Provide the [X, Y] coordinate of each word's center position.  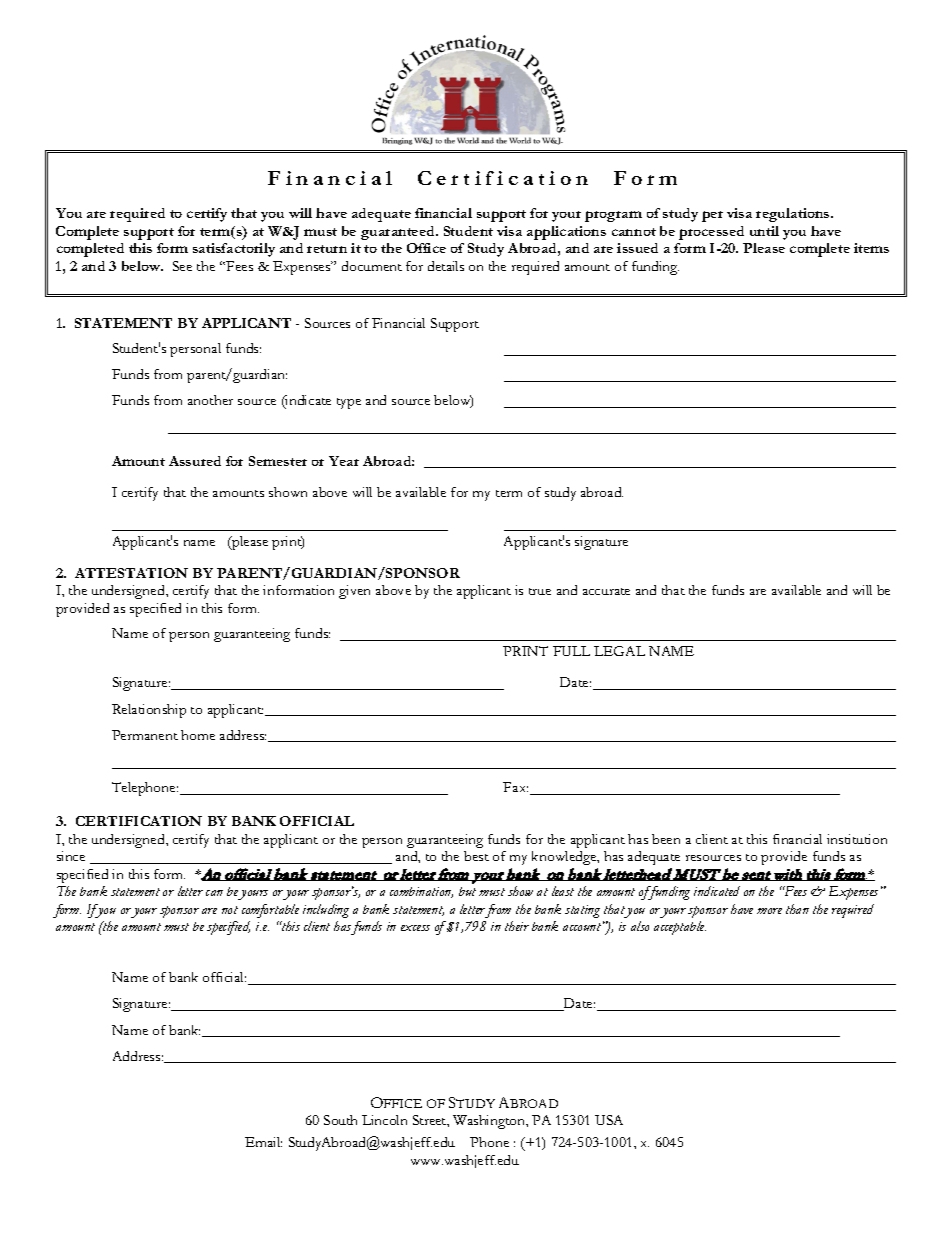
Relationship [149, 711]
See [182, 266]
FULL [571, 651]
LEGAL [619, 651]
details [446, 266]
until [764, 231]
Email [263, 1142]
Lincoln [384, 1120]
